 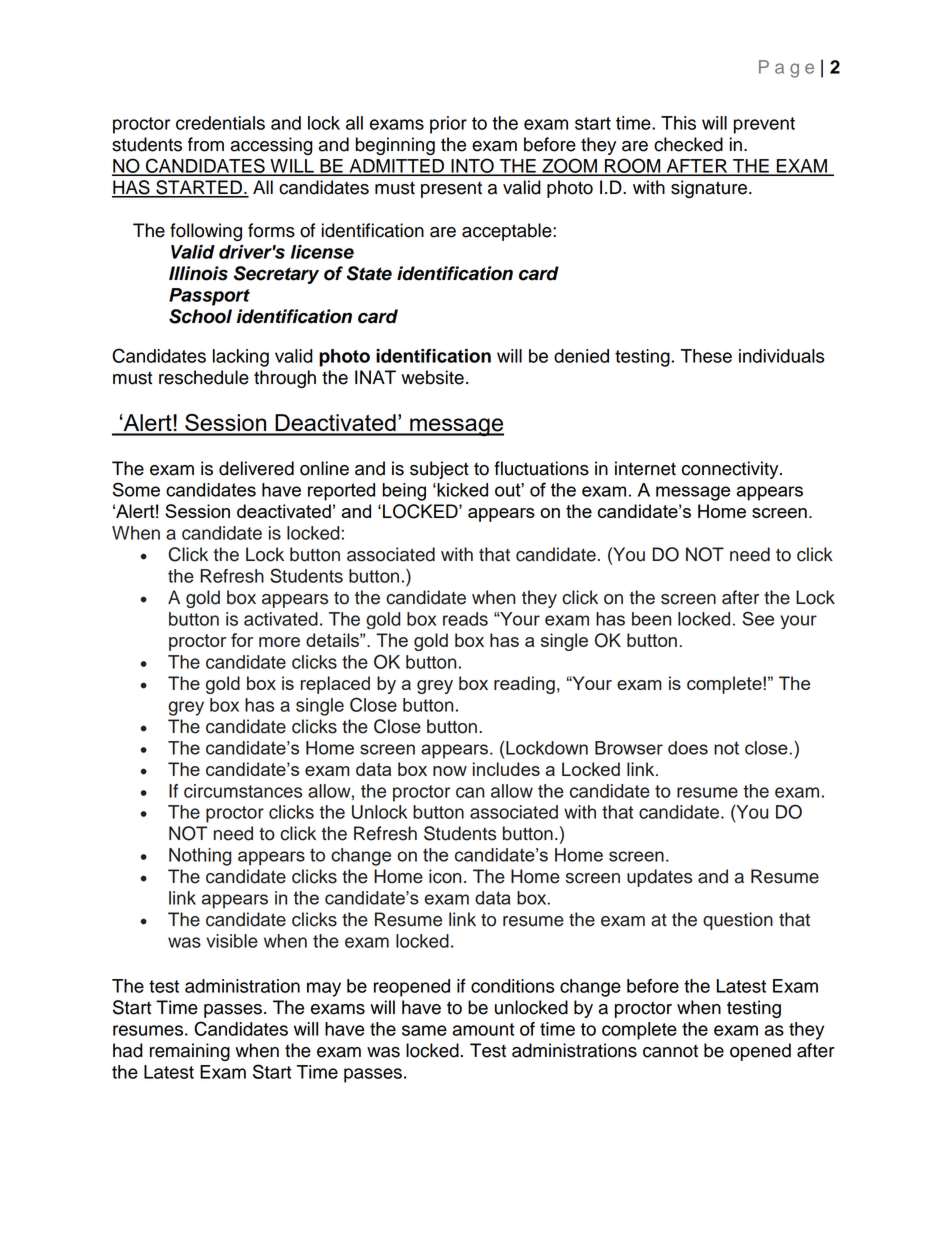 What do you see at coordinates (465, 619) in the screenshot?
I see `reads` at bounding box center [465, 619].
